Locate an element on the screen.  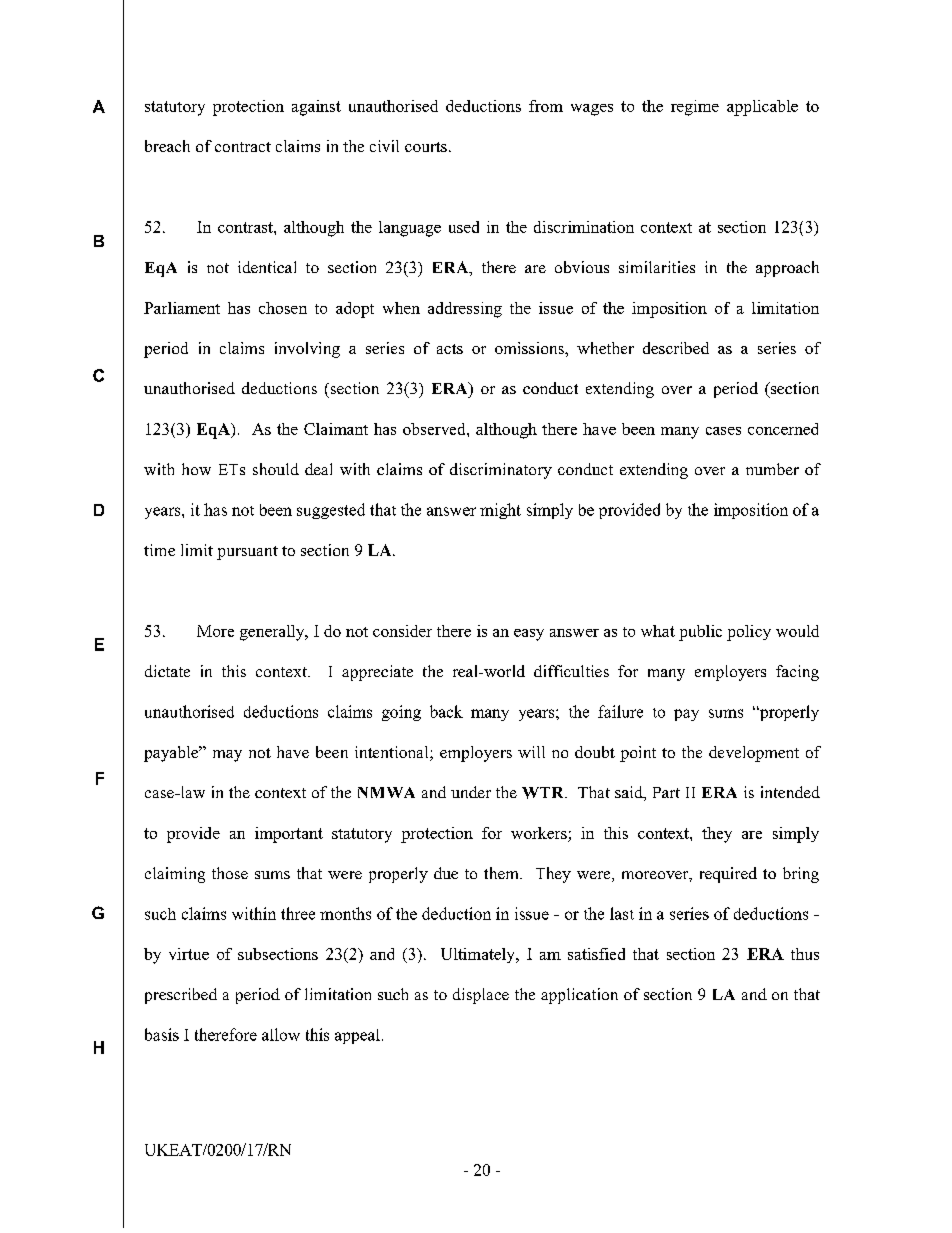
regime is located at coordinates (695, 108).
